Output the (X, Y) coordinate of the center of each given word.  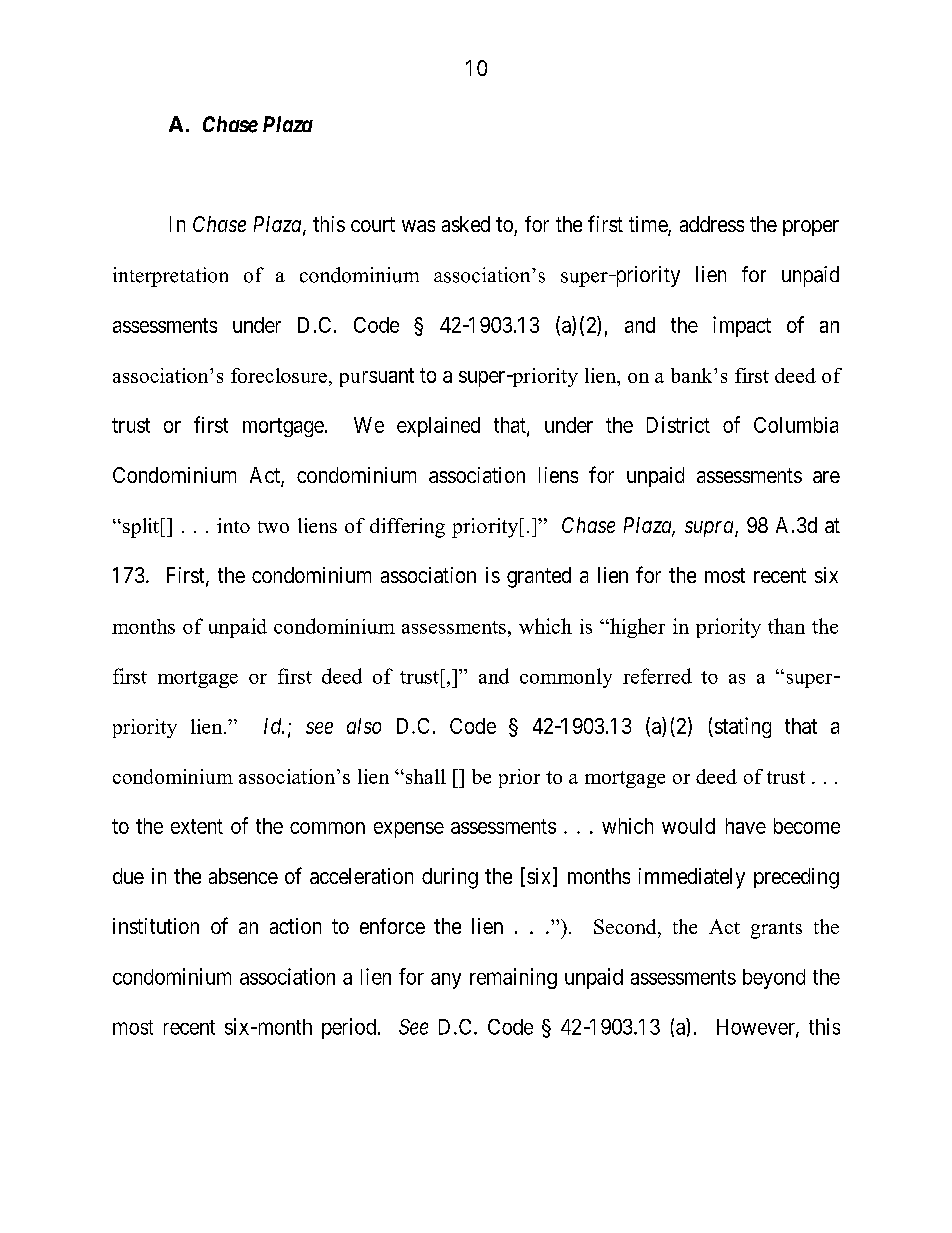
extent (197, 826)
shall (424, 776)
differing (407, 528)
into (233, 525)
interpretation (170, 277)
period (350, 1028)
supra (710, 529)
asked (466, 224)
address (712, 224)
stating (741, 727)
